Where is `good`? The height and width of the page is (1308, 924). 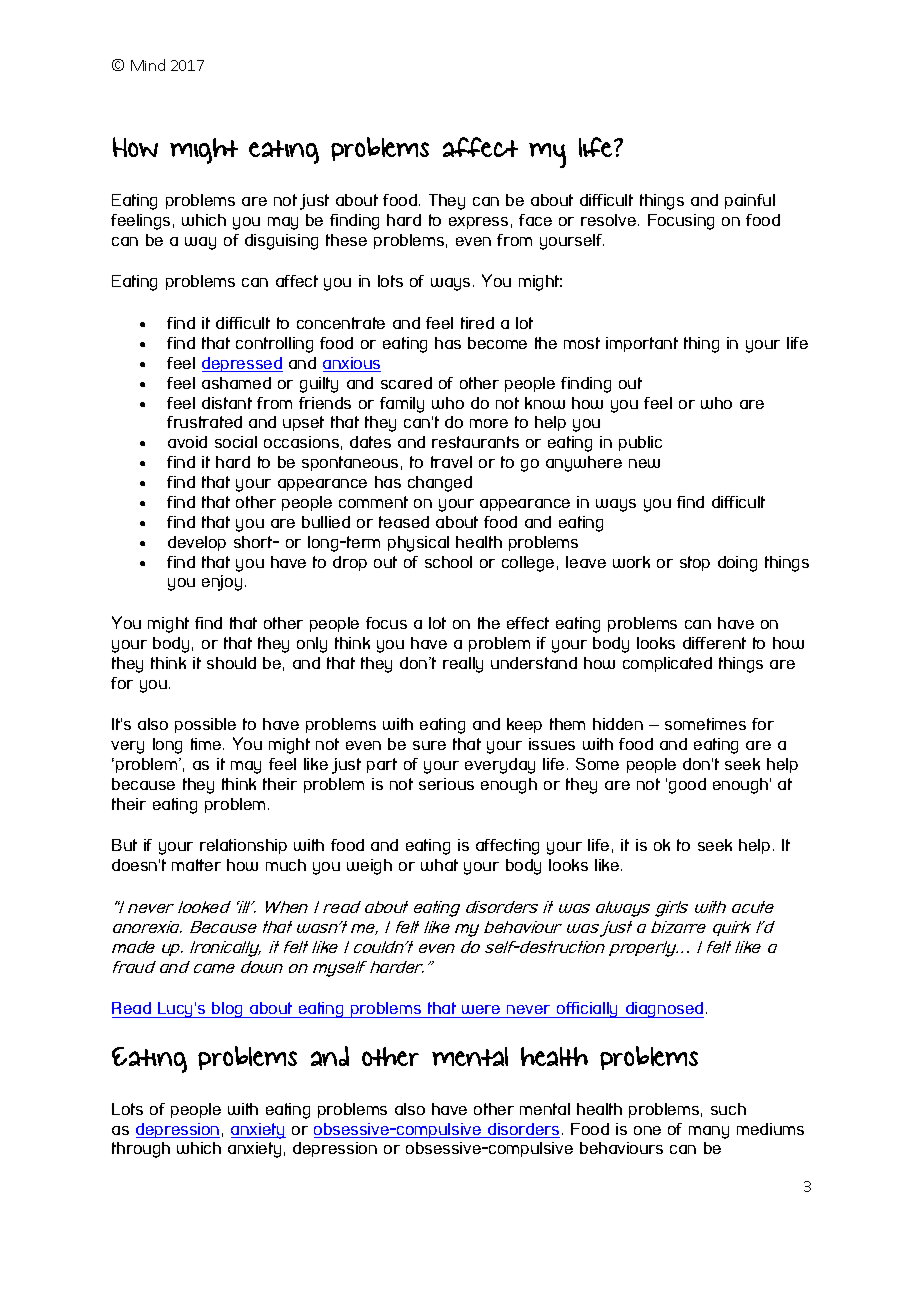
good is located at coordinates (687, 786).
